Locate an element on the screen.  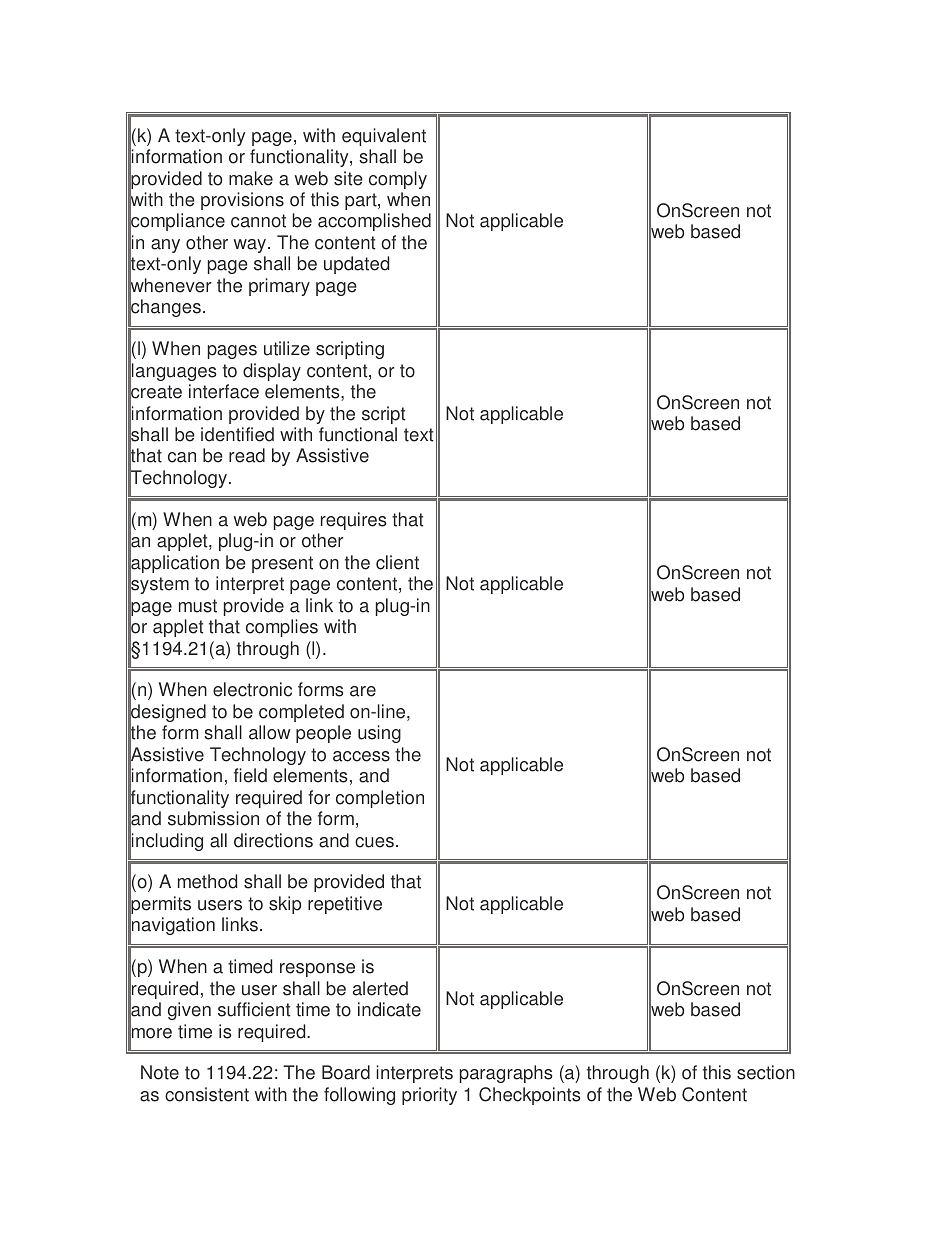
consistent is located at coordinates (207, 1094).
